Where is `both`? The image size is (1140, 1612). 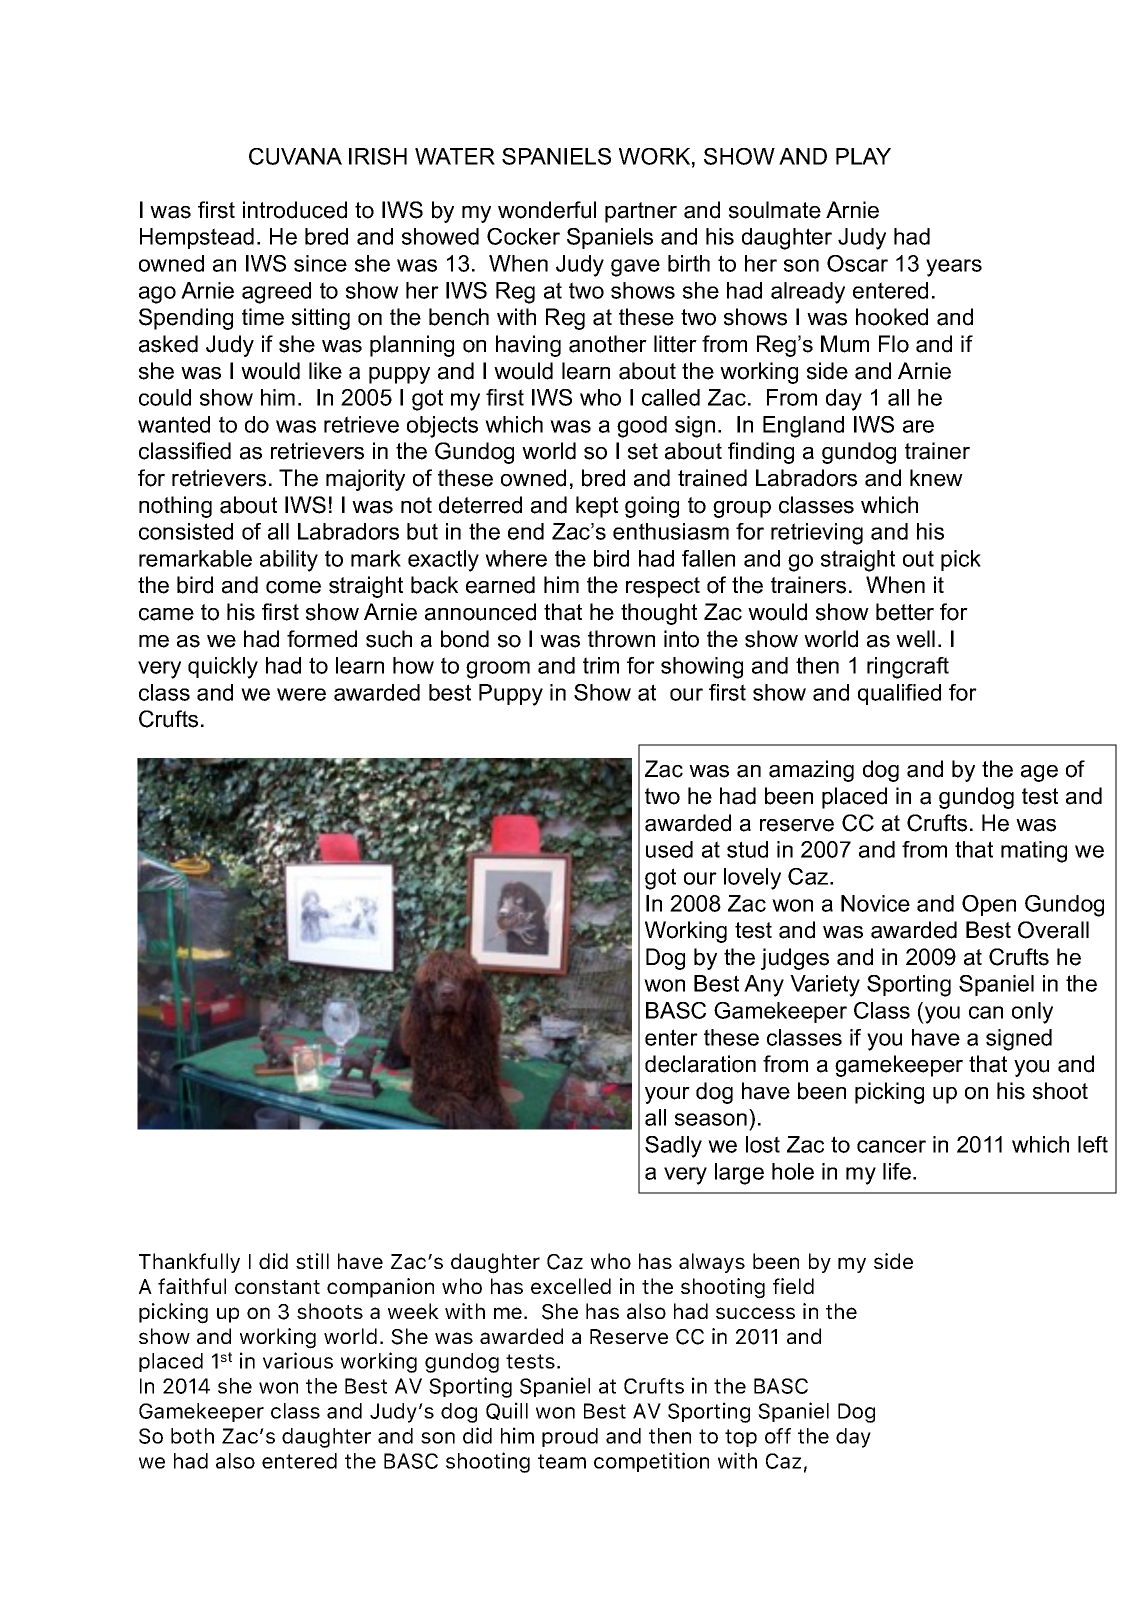 both is located at coordinates (192, 1436).
